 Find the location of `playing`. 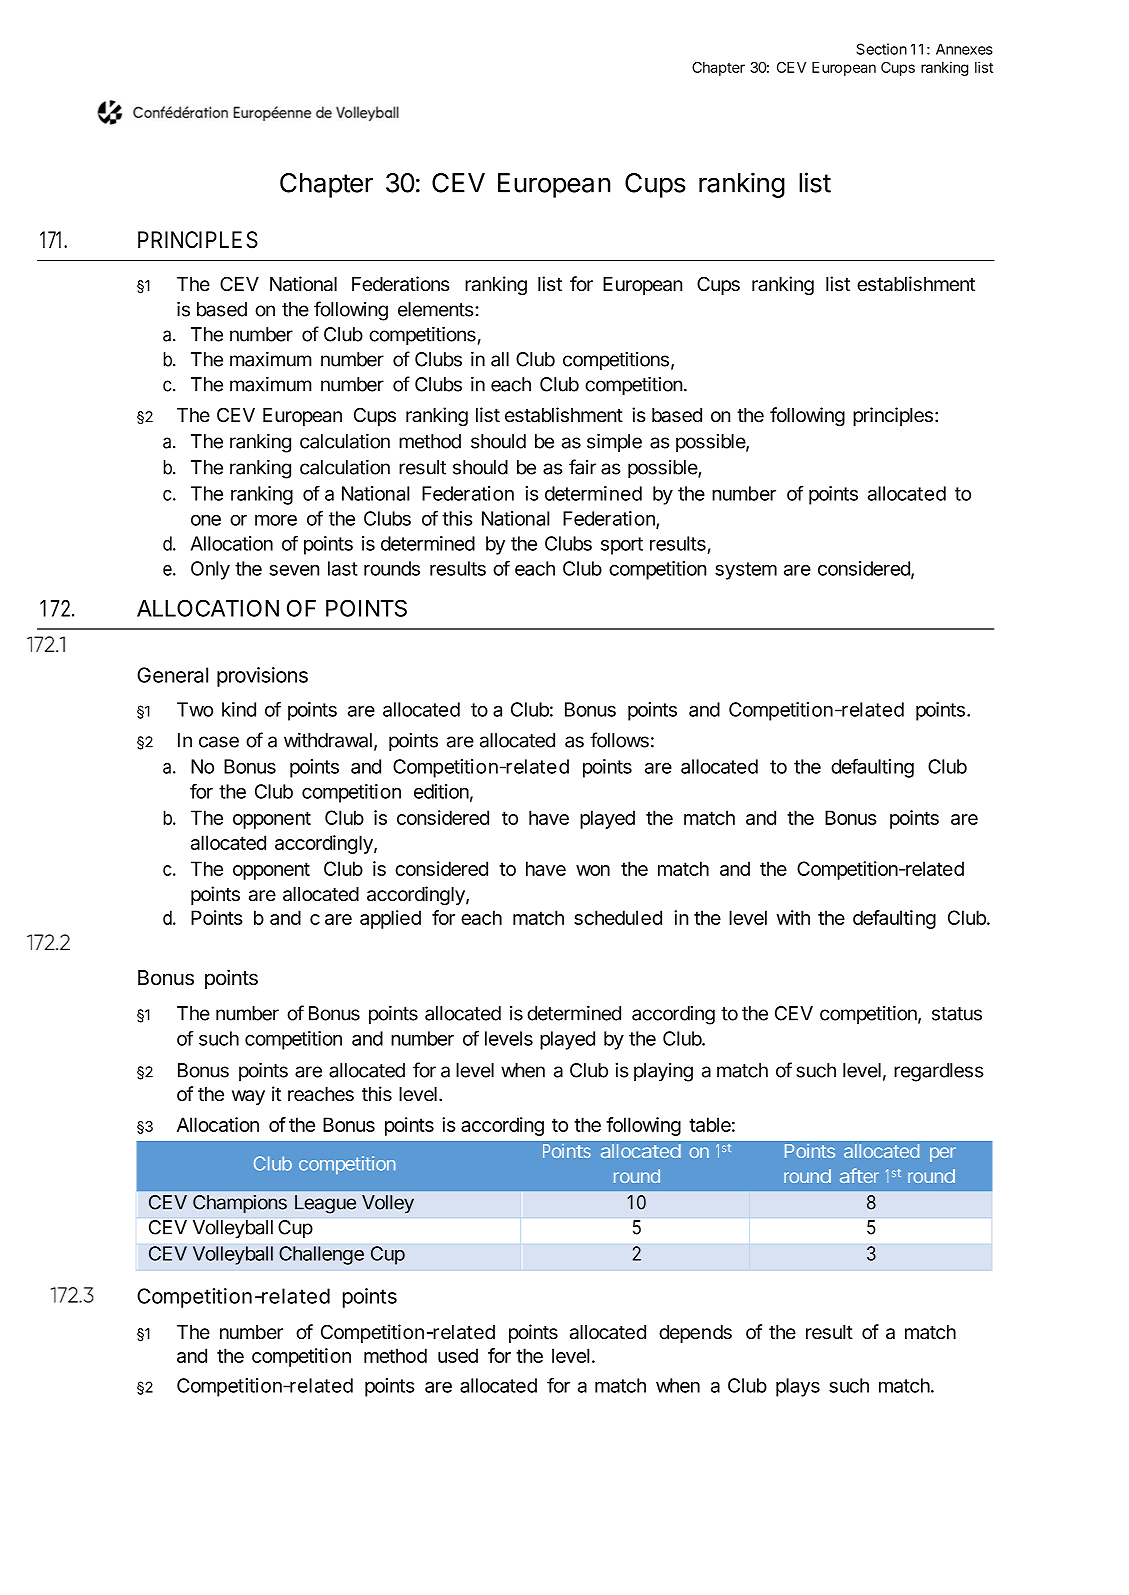

playing is located at coordinates (663, 1072).
